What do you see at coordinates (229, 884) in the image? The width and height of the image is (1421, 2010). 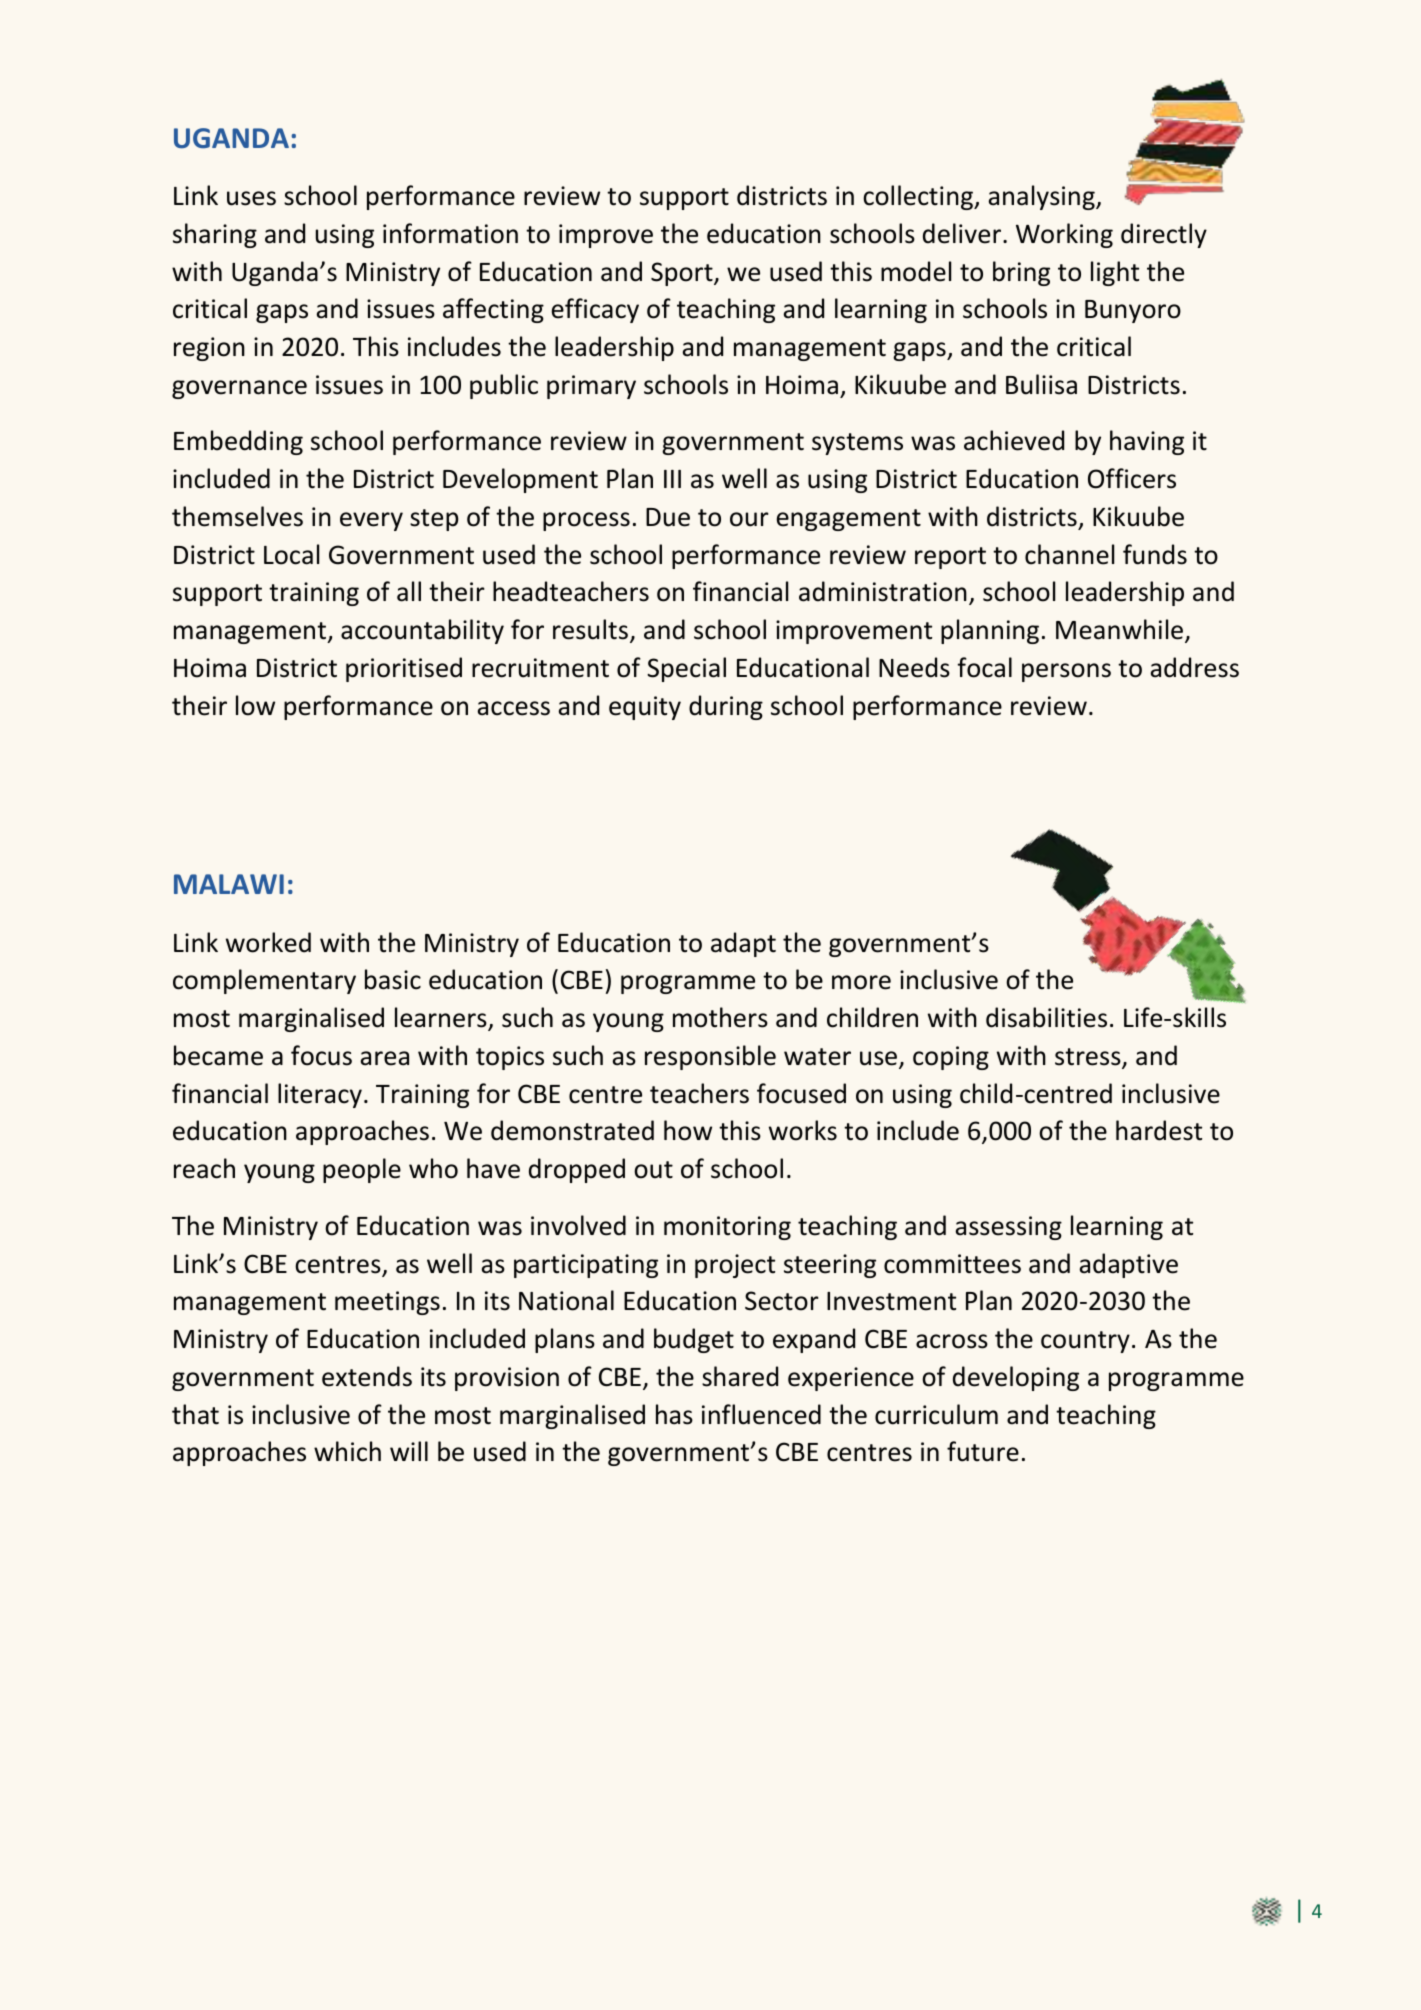 I see `MALAWI` at bounding box center [229, 884].
